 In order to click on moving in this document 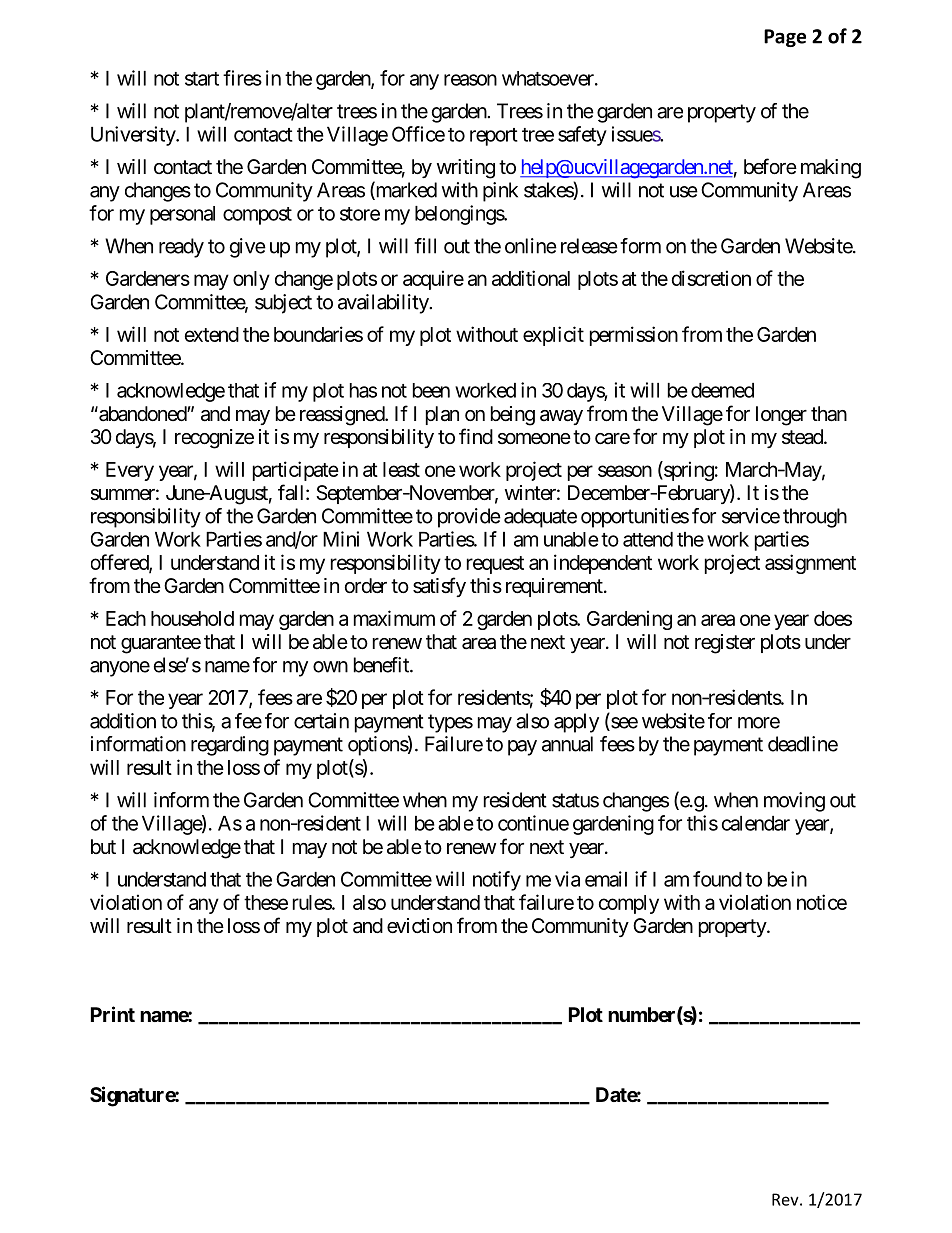, I will do `click(794, 802)`.
